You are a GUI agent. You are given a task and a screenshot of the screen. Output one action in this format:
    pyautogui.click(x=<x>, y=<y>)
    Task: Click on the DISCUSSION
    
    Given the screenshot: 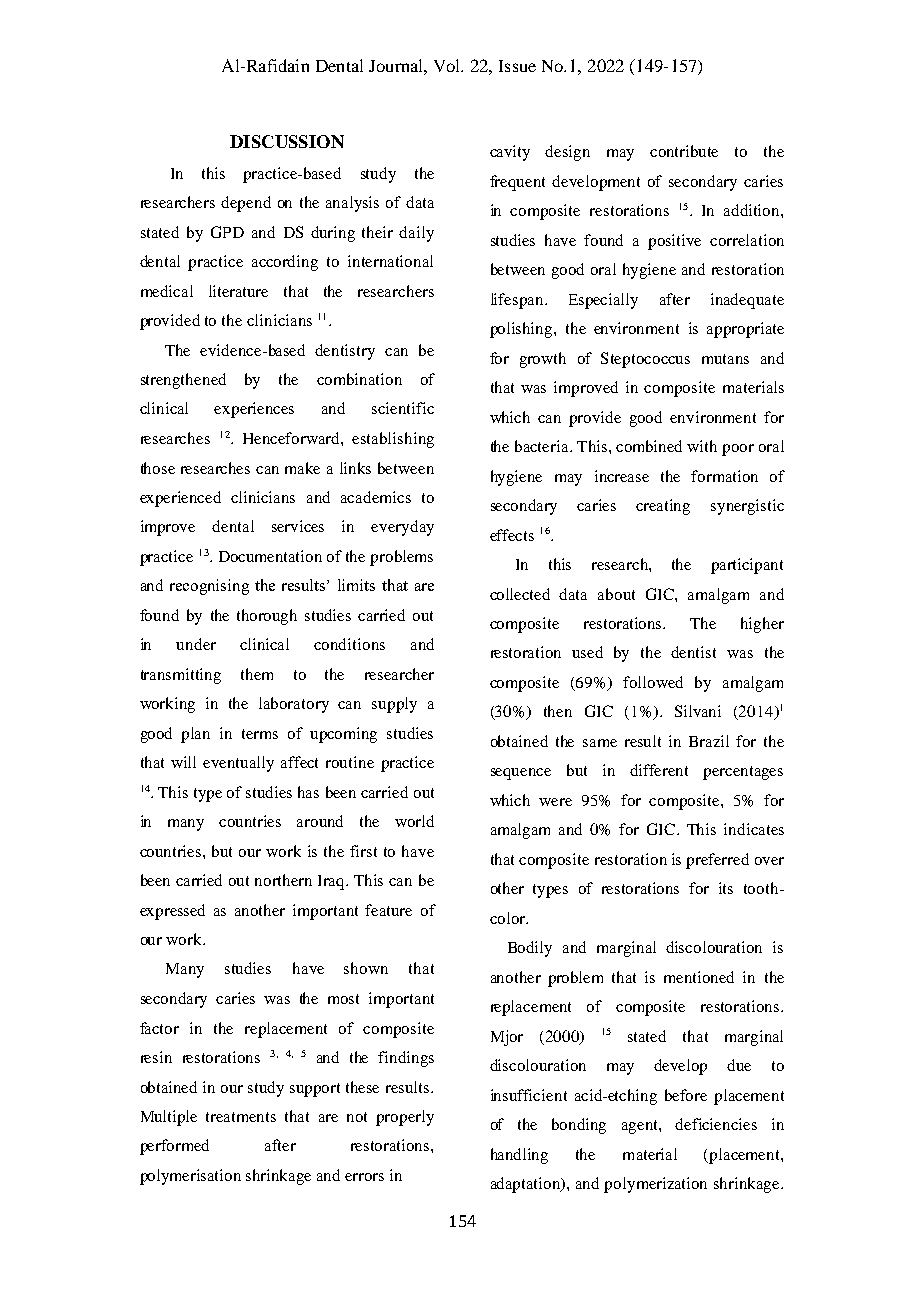 What is the action you would take?
    pyautogui.click(x=287, y=141)
